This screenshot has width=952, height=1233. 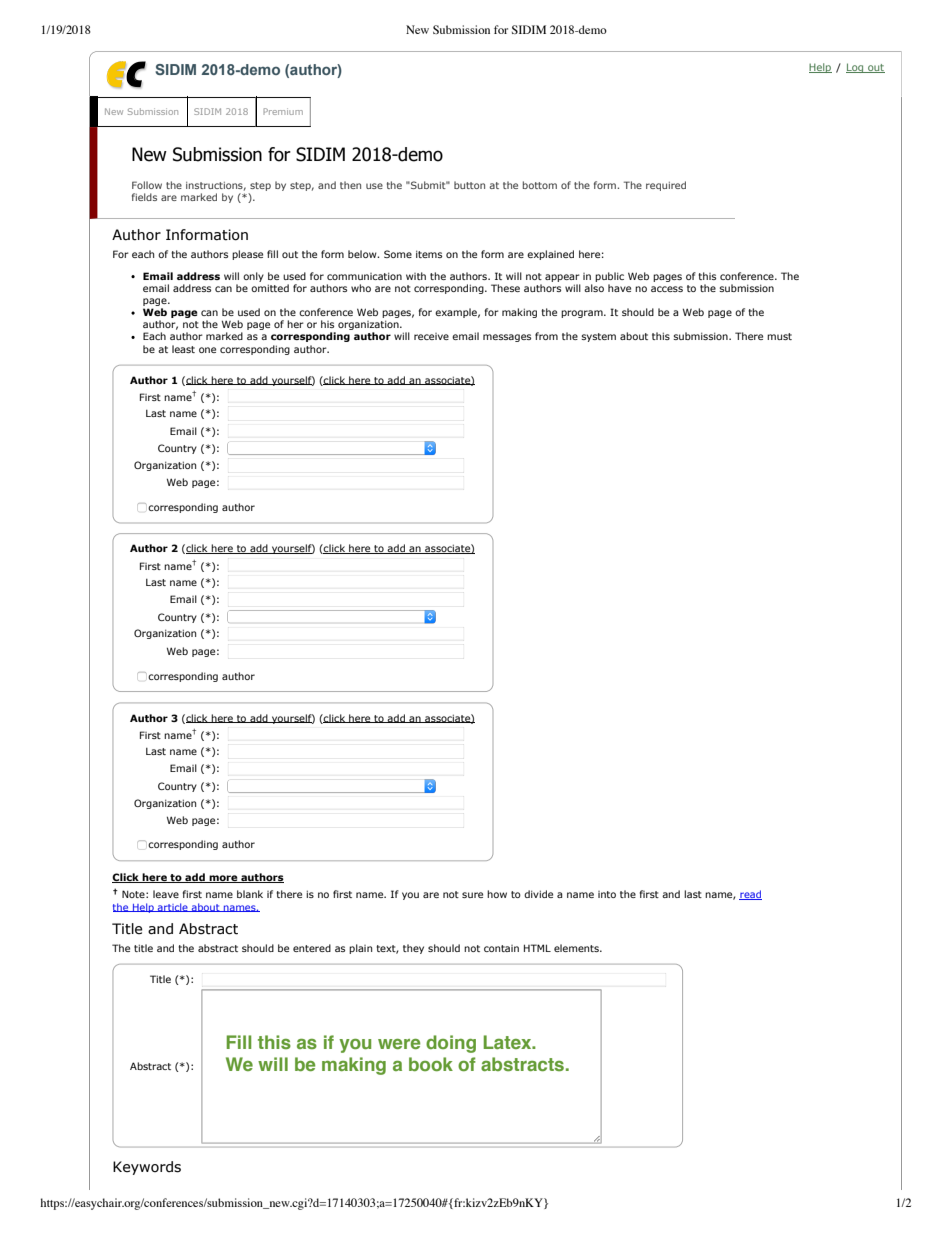 I want to click on read, so click(x=750, y=895).
